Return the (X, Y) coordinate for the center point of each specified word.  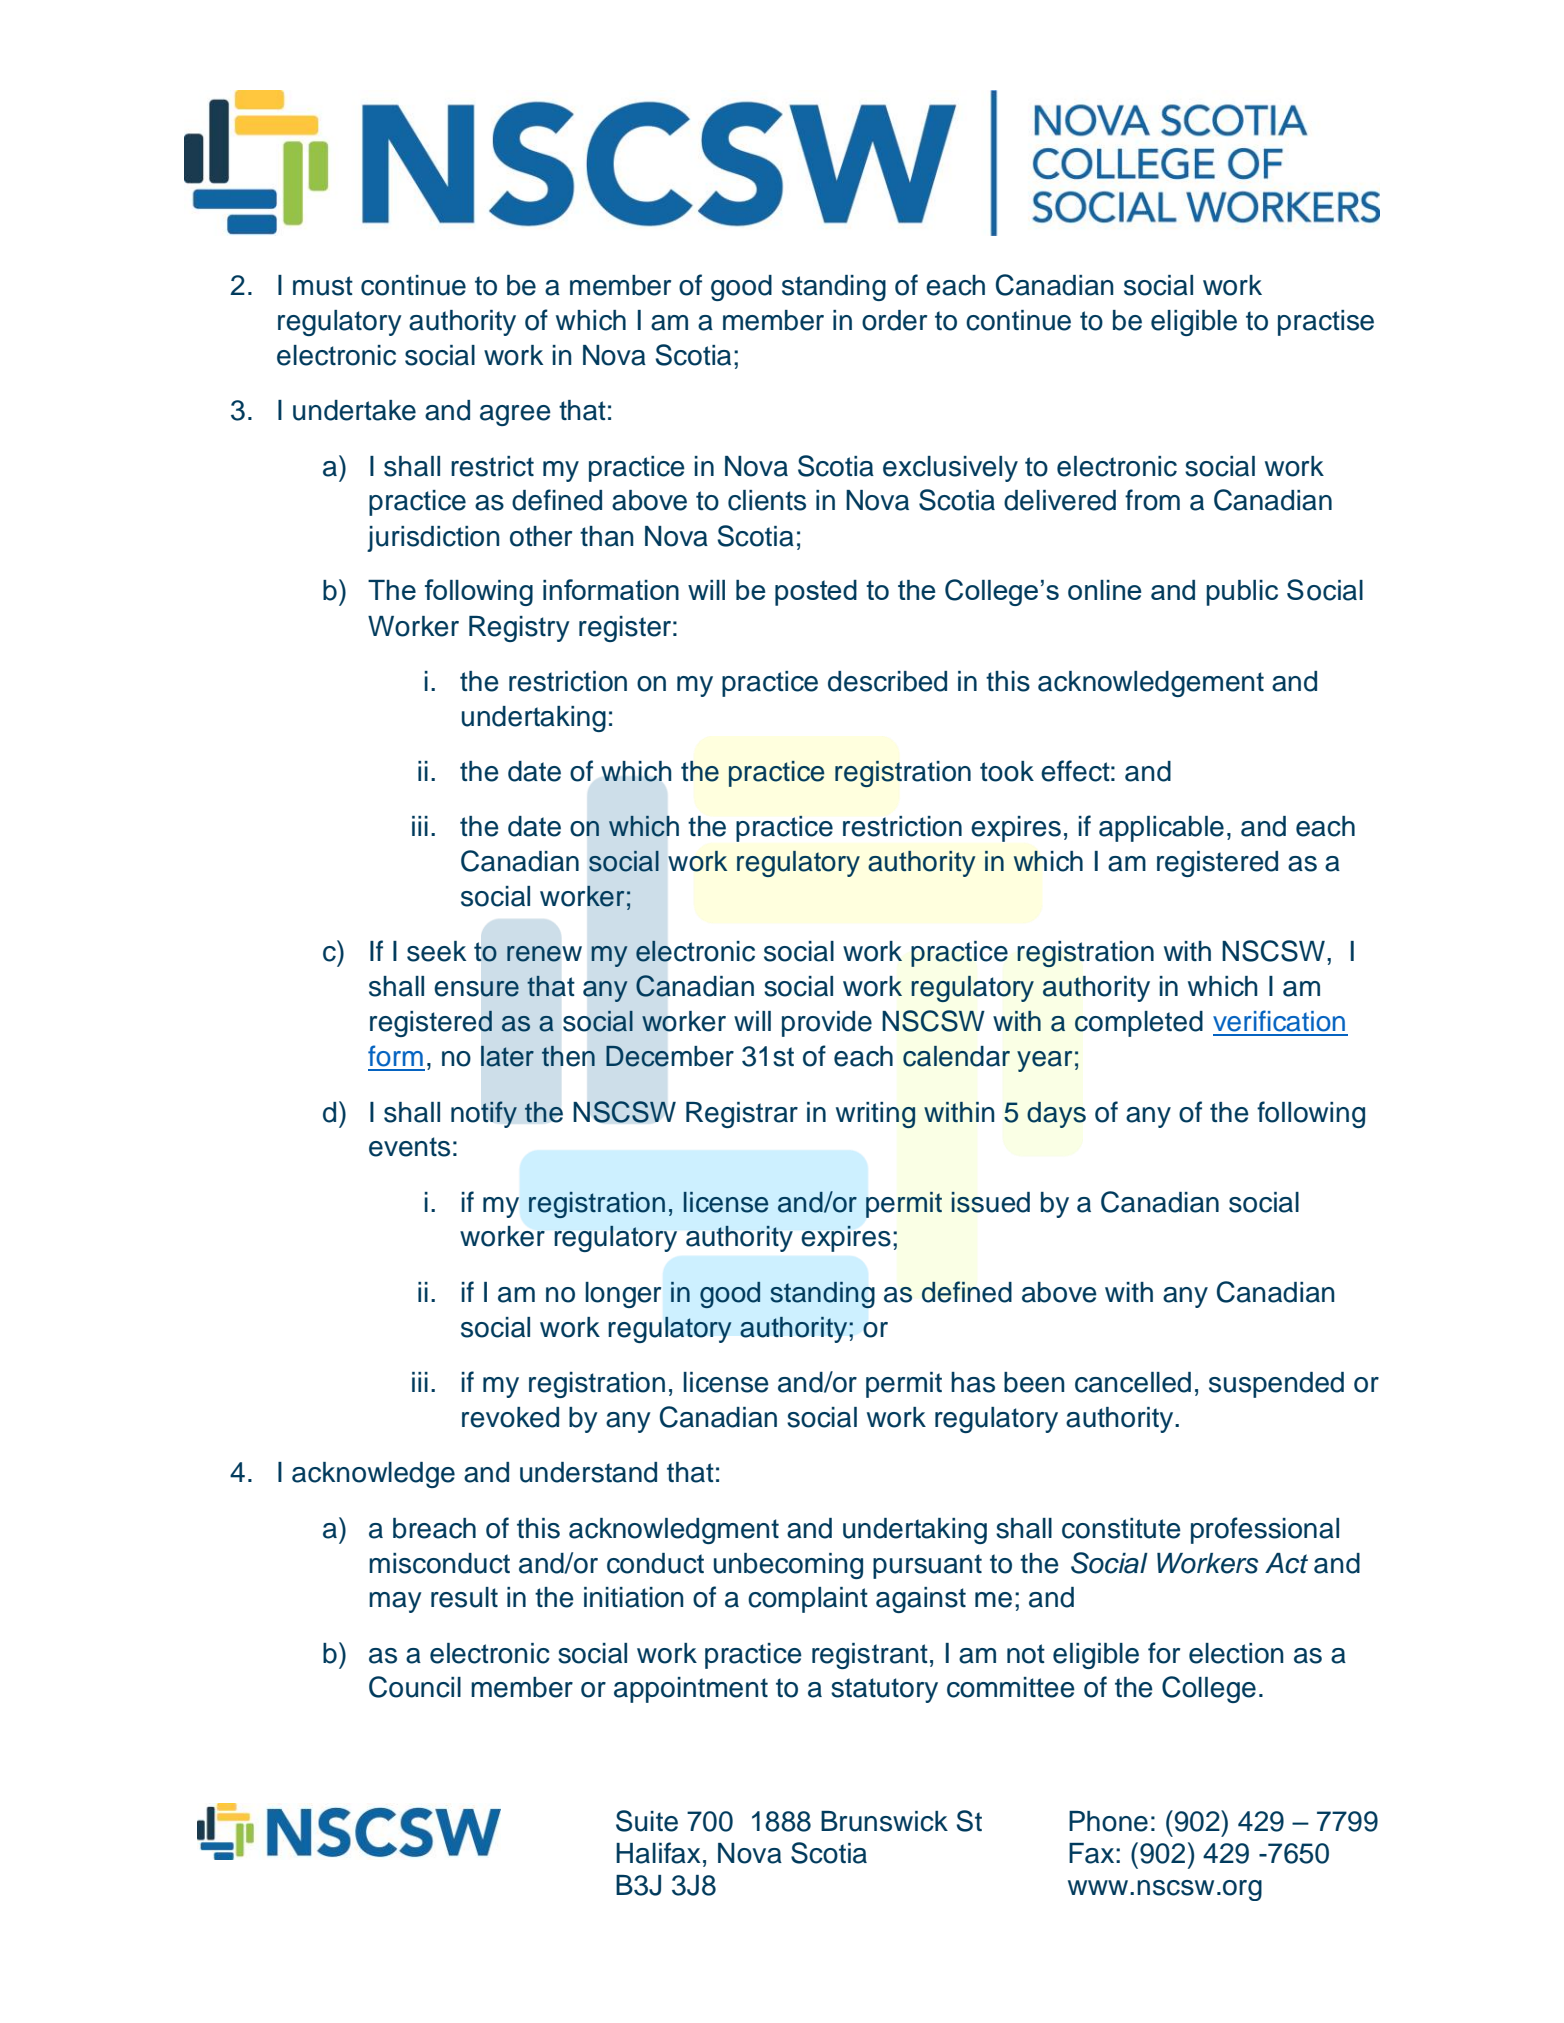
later (507, 1056)
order (894, 320)
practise (1326, 323)
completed (1139, 1024)
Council (415, 1687)
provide (827, 1024)
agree (515, 415)
